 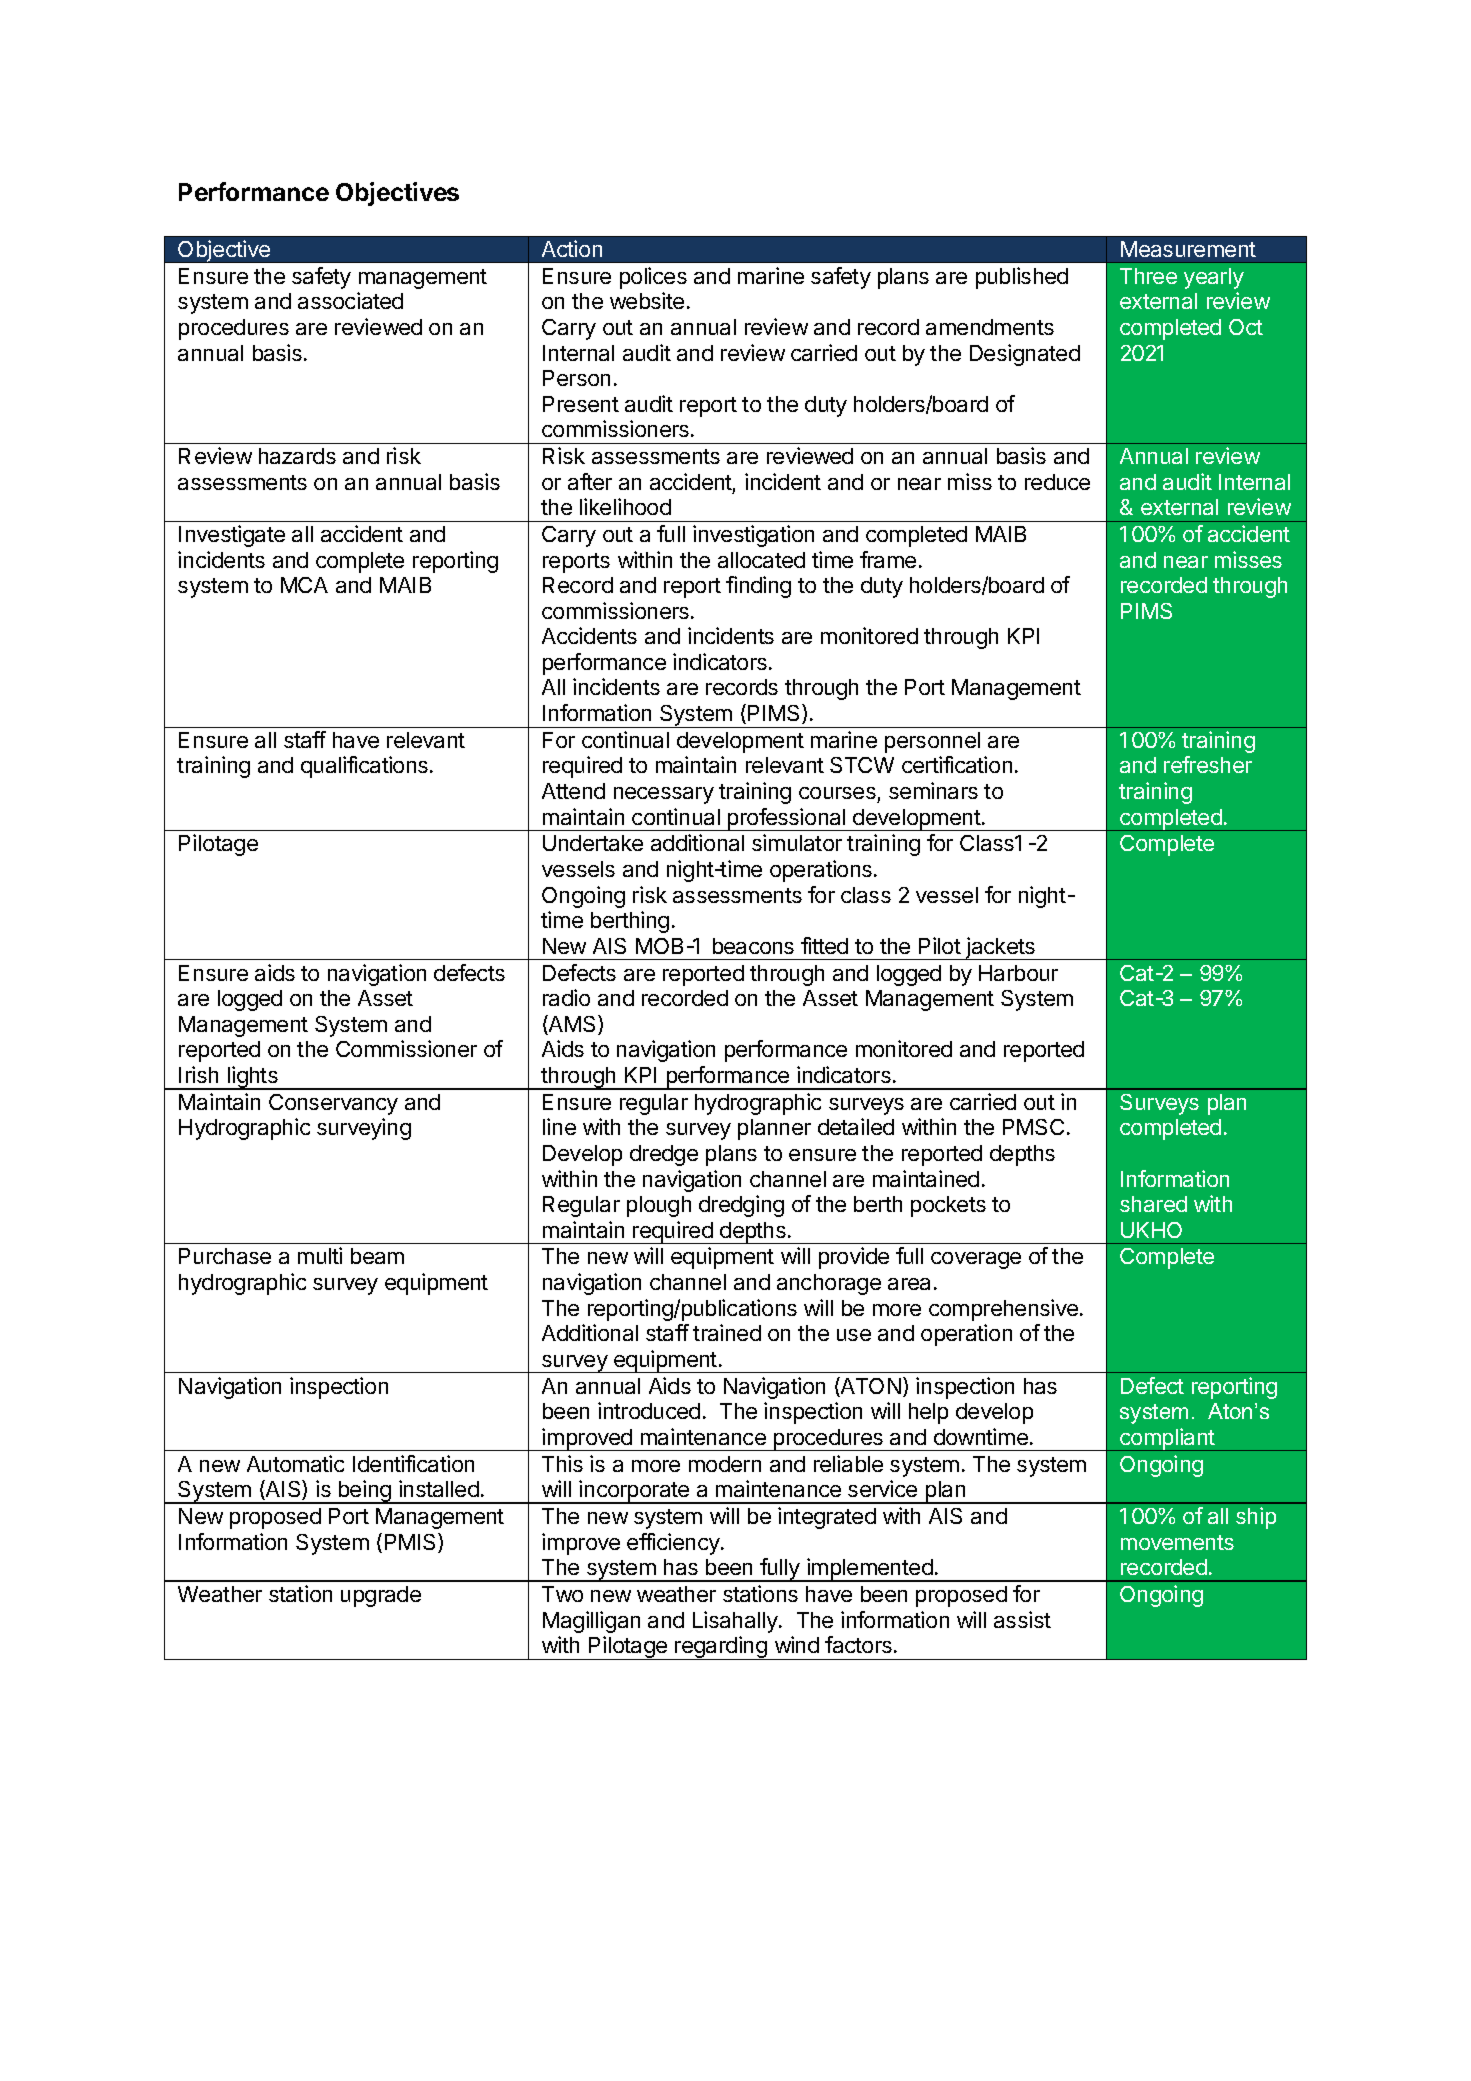 What do you see at coordinates (252, 1078) in the image?
I see `lights` at bounding box center [252, 1078].
